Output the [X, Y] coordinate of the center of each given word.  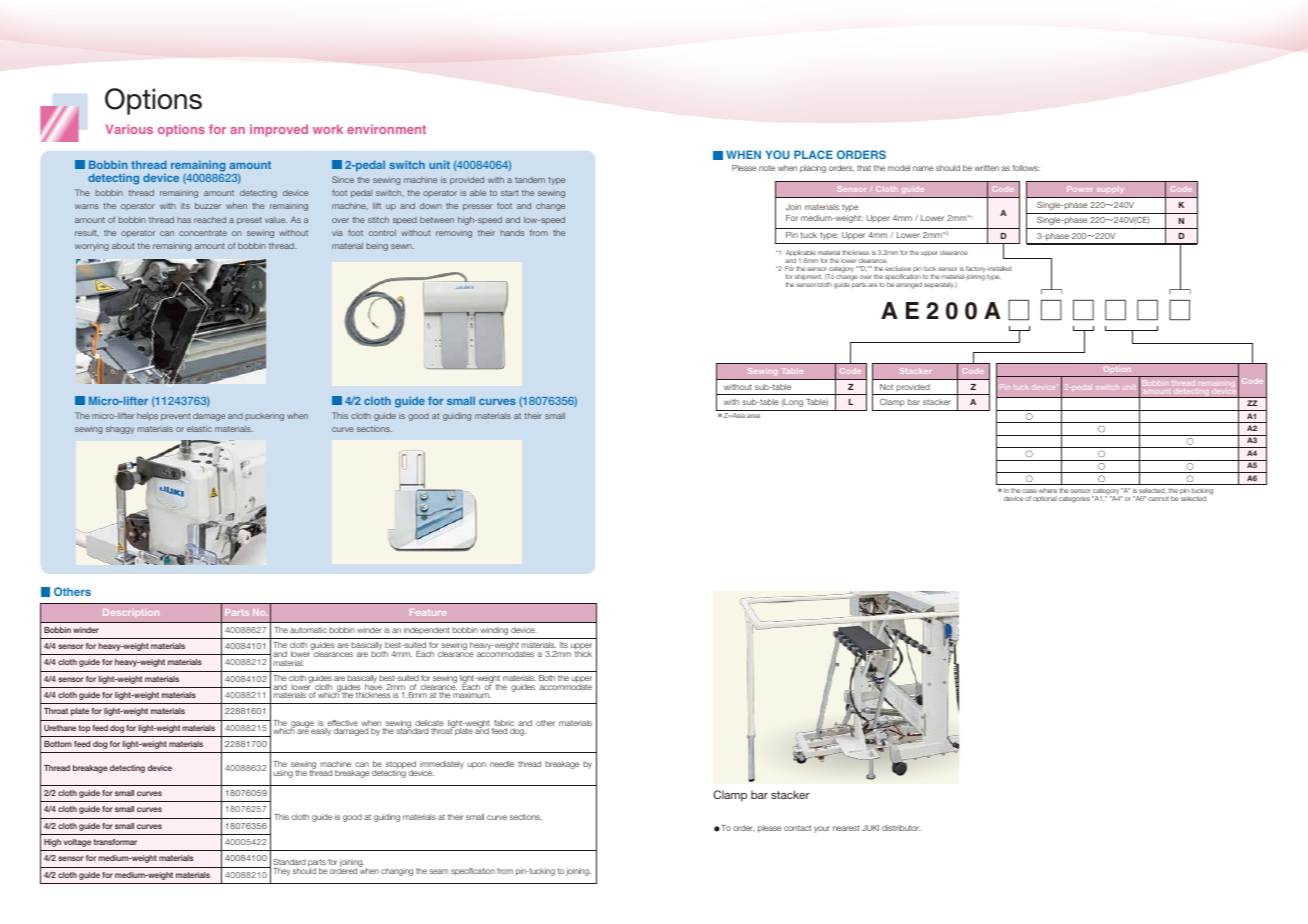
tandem [530, 180]
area [753, 416]
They [281, 872]
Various [129, 129]
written [987, 168]
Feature [428, 612]
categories [1074, 499]
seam [438, 871]
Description [131, 613]
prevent [175, 417]
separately [940, 285]
